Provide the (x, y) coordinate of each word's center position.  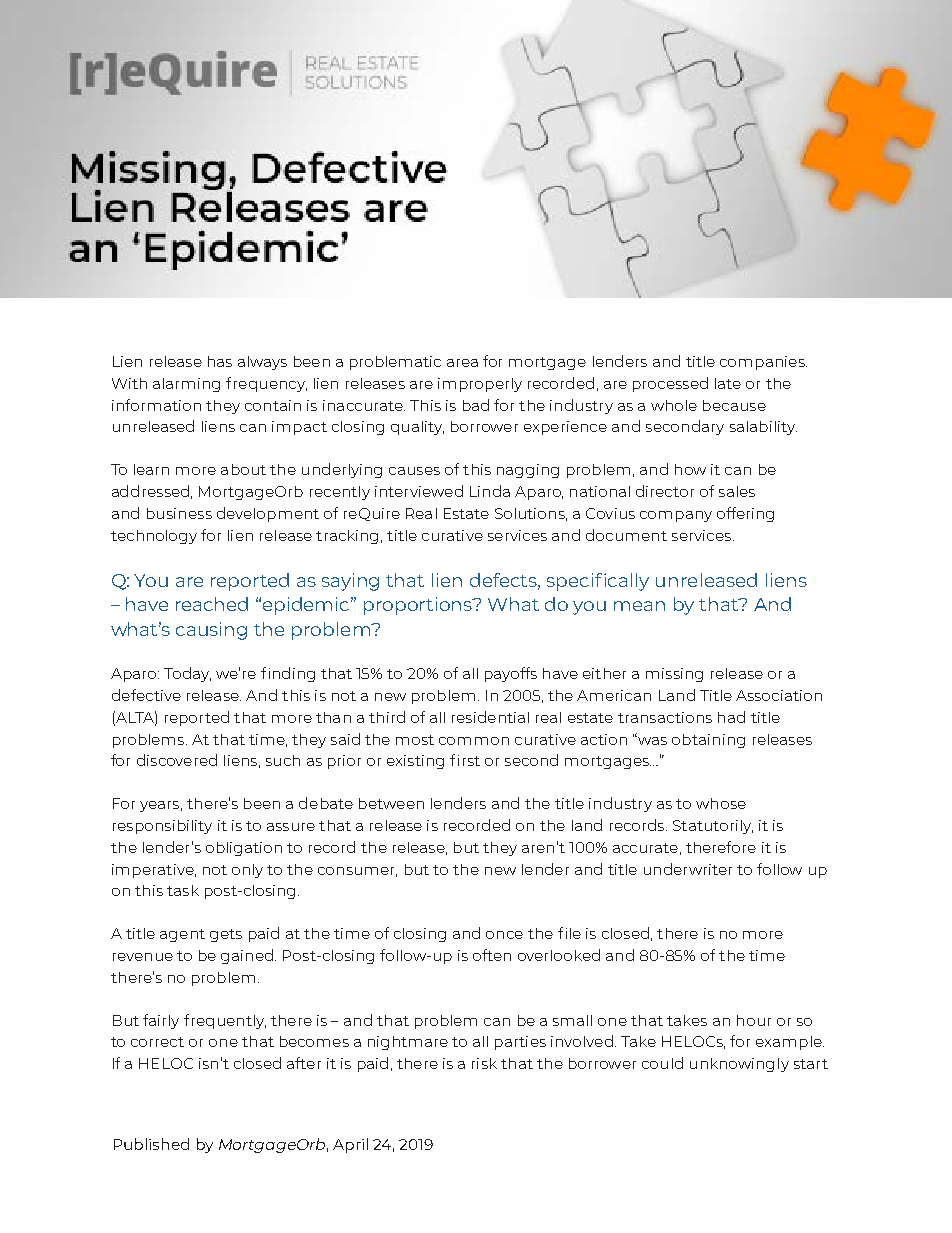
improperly (480, 385)
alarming (186, 385)
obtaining (708, 741)
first (465, 760)
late (728, 383)
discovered (177, 760)
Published (151, 1144)
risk (484, 1063)
